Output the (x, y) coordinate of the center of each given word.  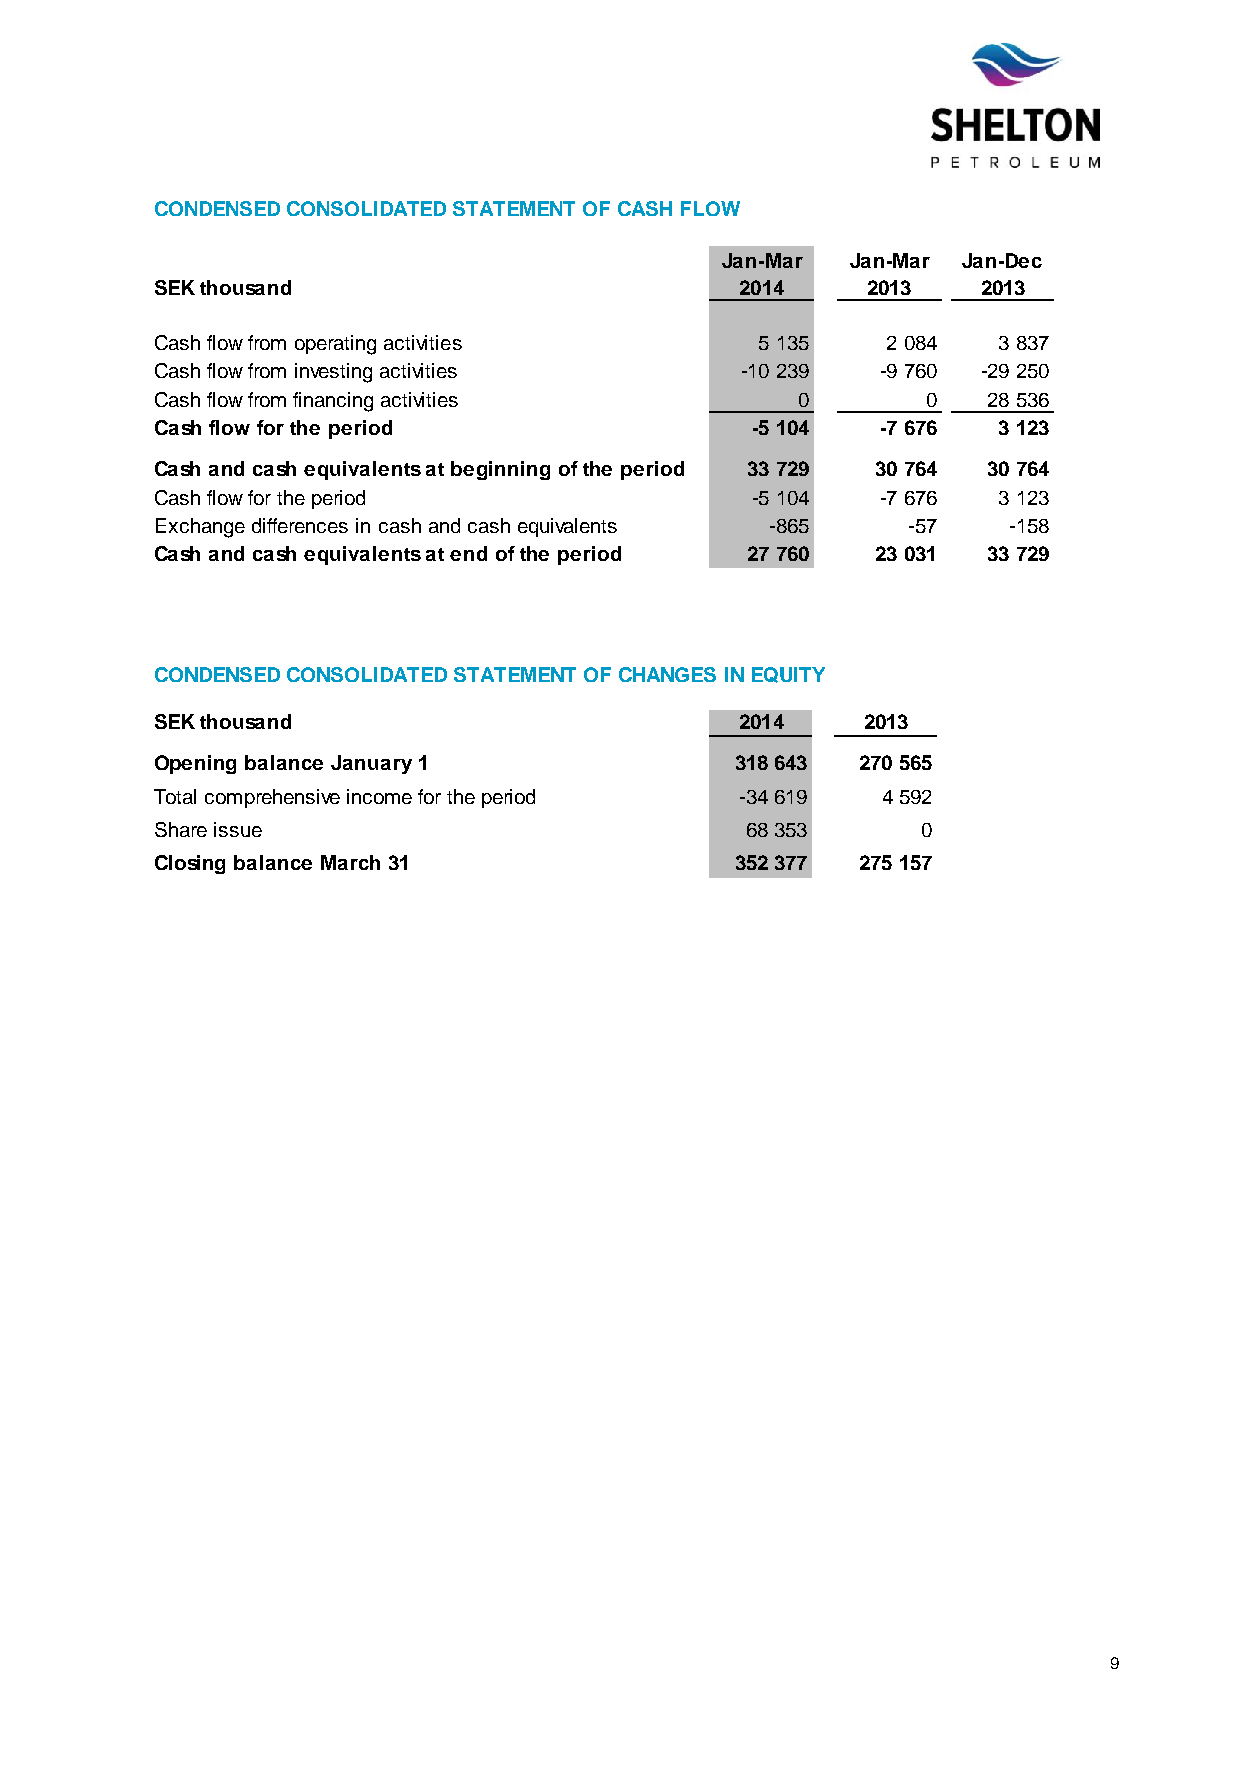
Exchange (200, 528)
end (468, 553)
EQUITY (788, 675)
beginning (500, 470)
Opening (195, 764)
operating (335, 345)
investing (333, 373)
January (371, 764)
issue (238, 829)
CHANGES (667, 674)
